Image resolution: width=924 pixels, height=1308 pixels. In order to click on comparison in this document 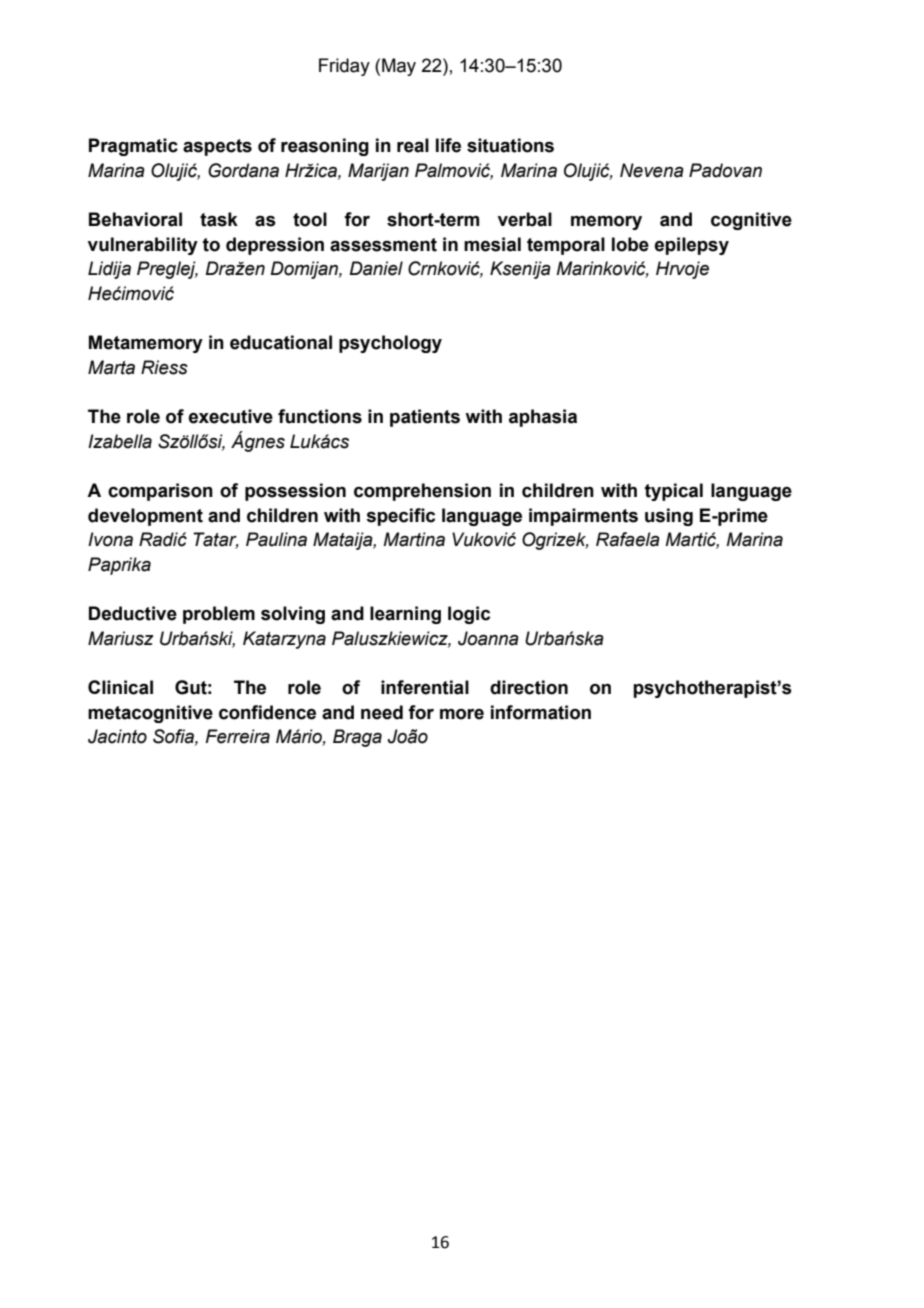, I will do `click(160, 492)`.
